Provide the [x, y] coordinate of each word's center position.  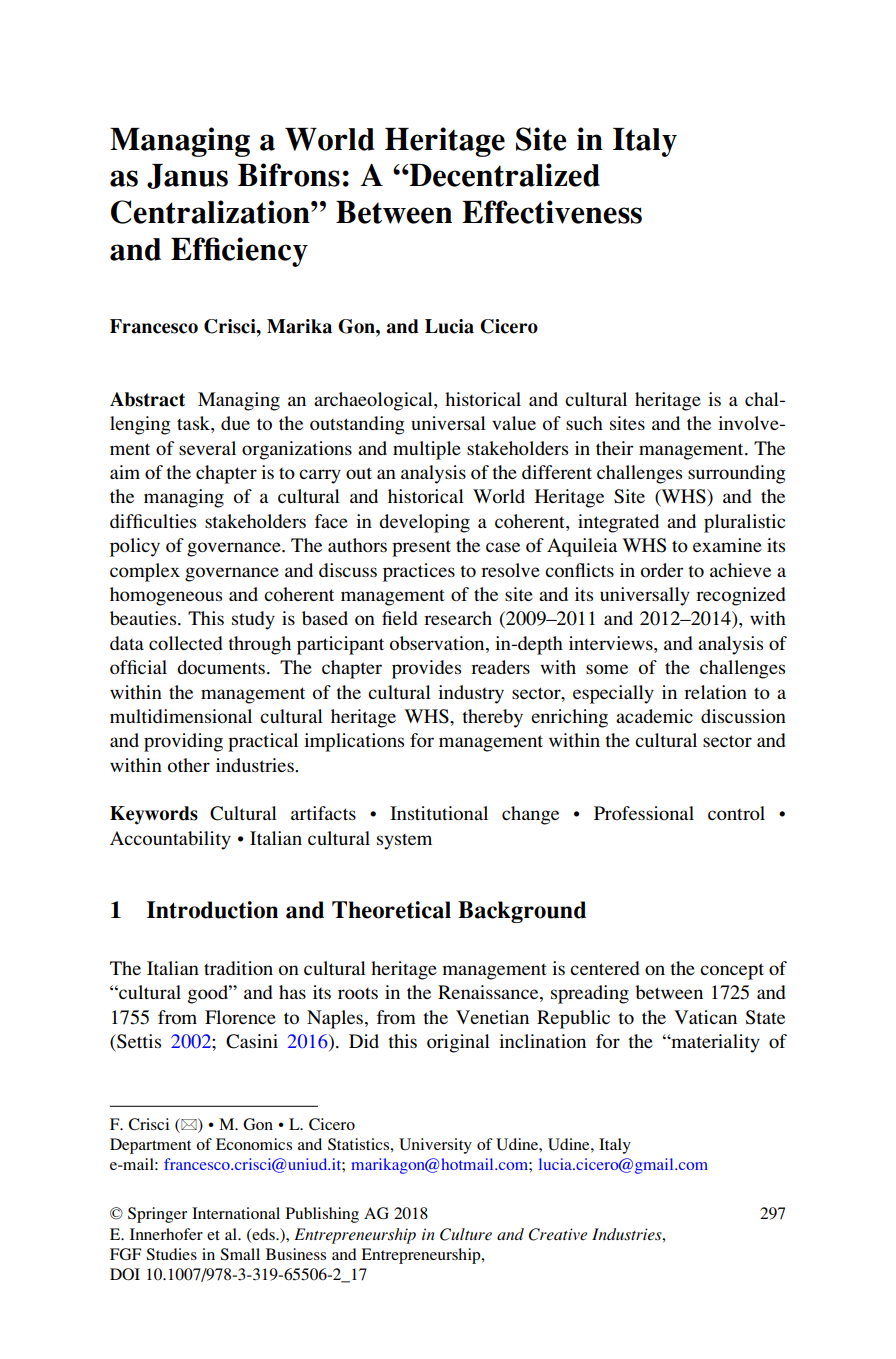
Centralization [211, 212]
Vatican [705, 1017]
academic [654, 716]
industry [471, 694]
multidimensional [181, 716]
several [207, 448]
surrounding [736, 474]
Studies [171, 1254]
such [584, 423]
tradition [238, 968]
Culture [466, 1234]
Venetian [492, 1017]
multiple [427, 450]
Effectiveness [552, 212]
